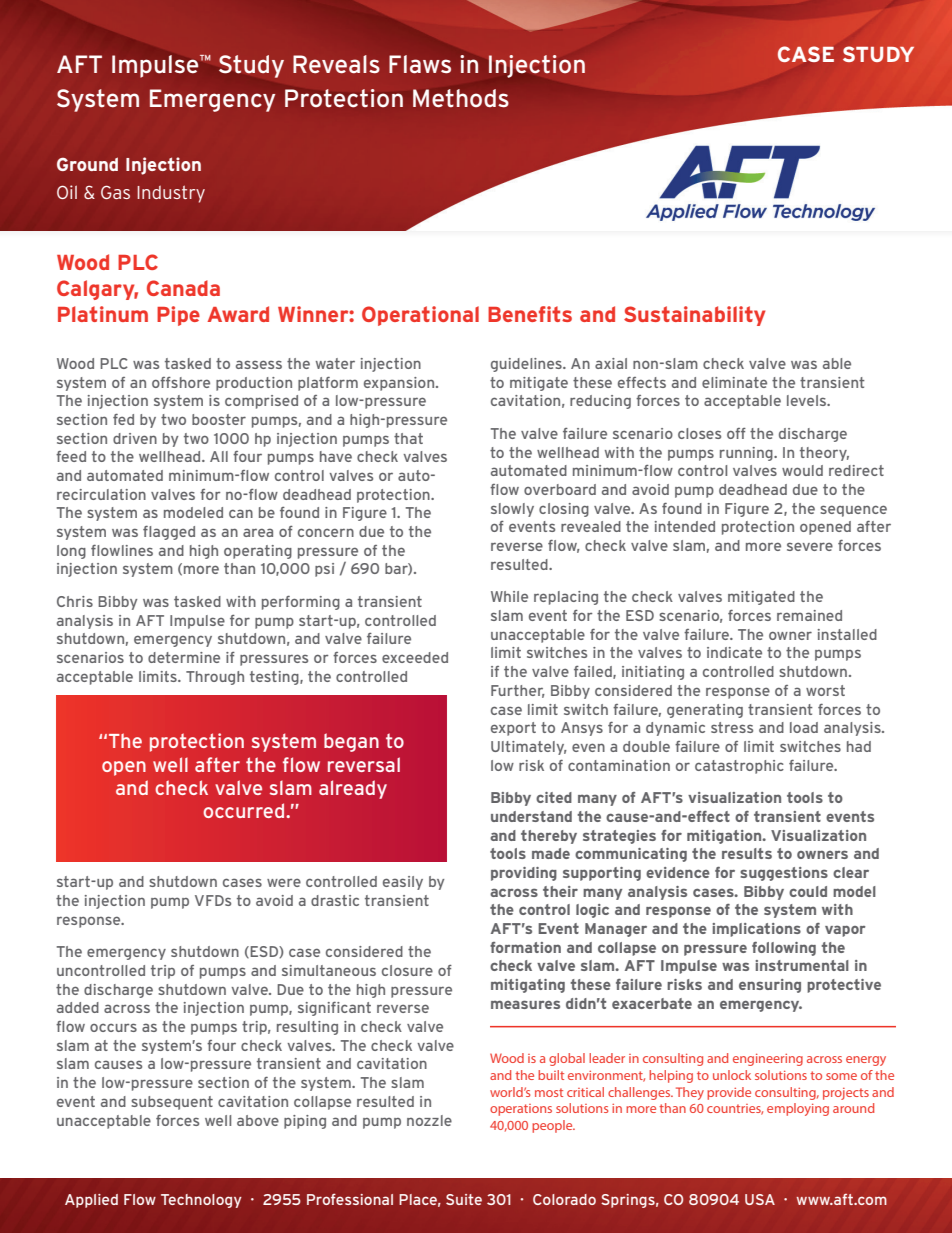  Describe the element at coordinates (734, 652) in the document. I see `indicate` at that location.
